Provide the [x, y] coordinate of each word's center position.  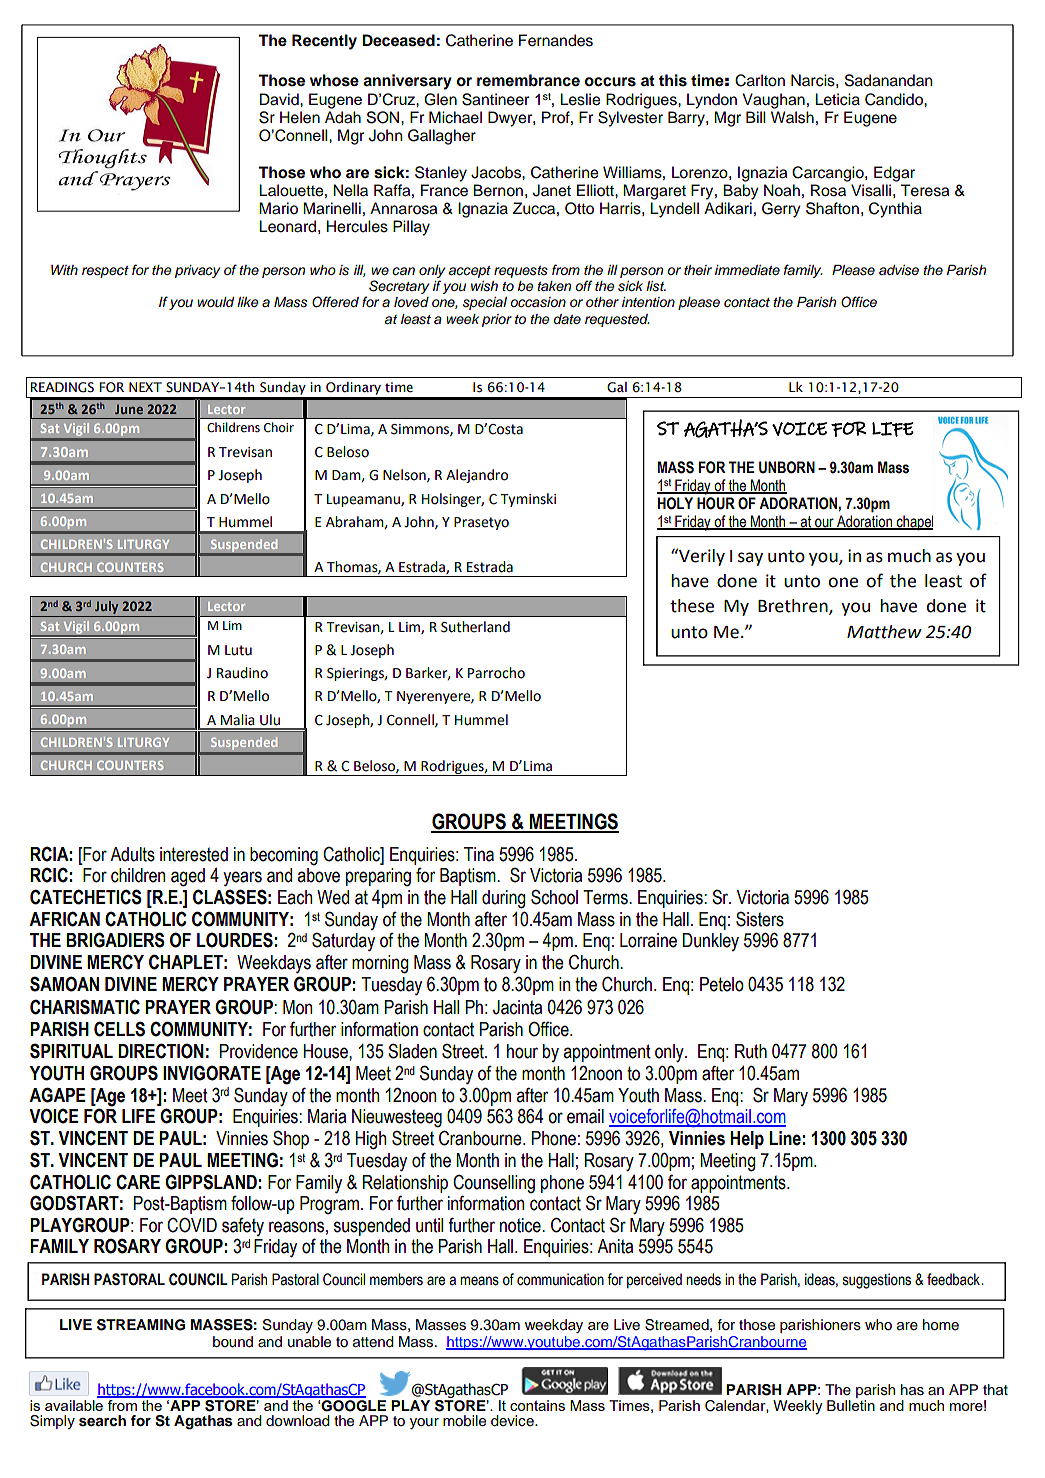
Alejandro [477, 476]
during [503, 899]
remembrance [528, 80]
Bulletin [851, 1405]
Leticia [837, 99]
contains [537, 1405]
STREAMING [141, 1325]
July [107, 609]
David [280, 99]
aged [188, 877]
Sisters [760, 919]
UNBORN [787, 467]
